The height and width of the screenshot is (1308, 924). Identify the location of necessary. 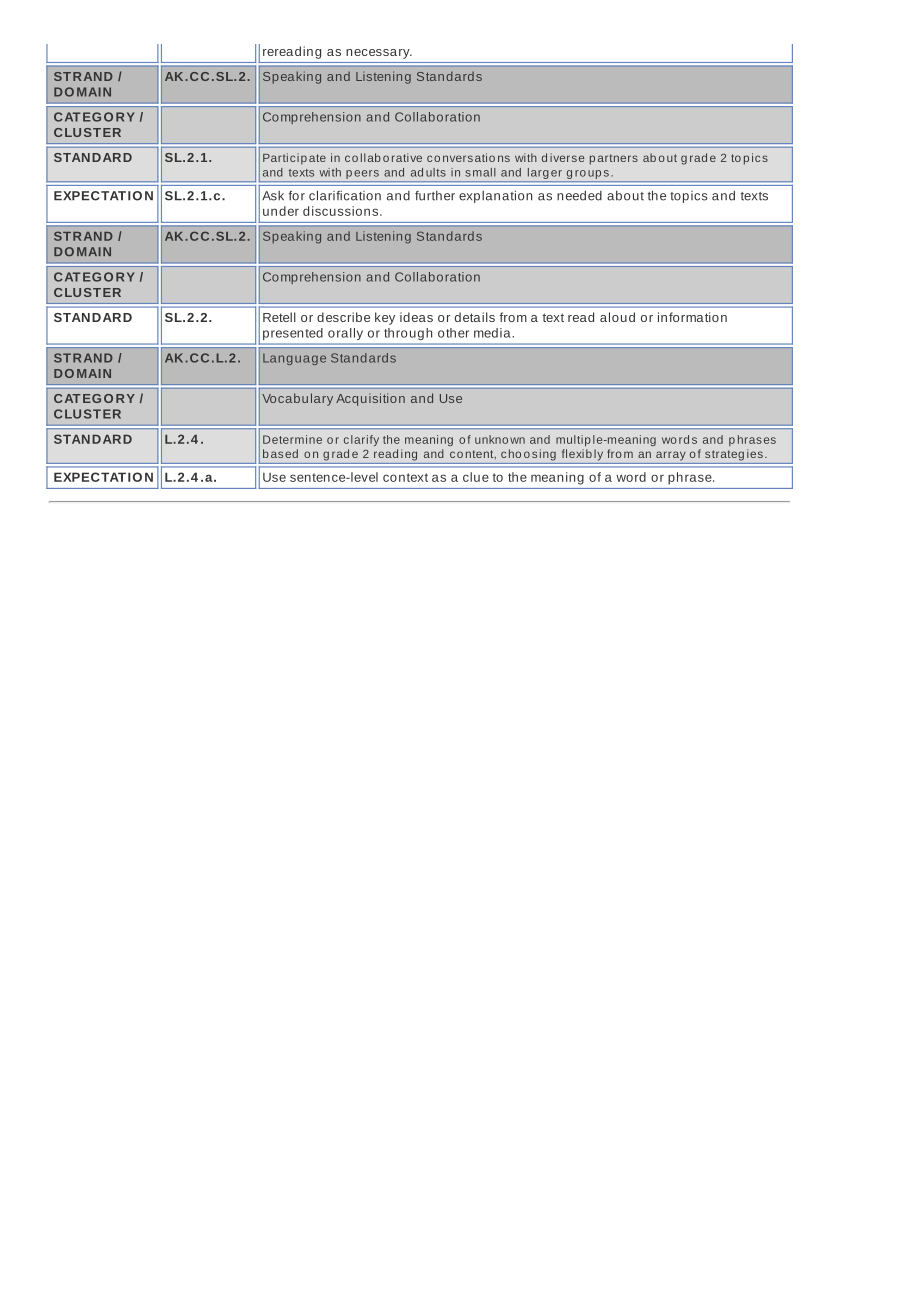
(379, 54).
